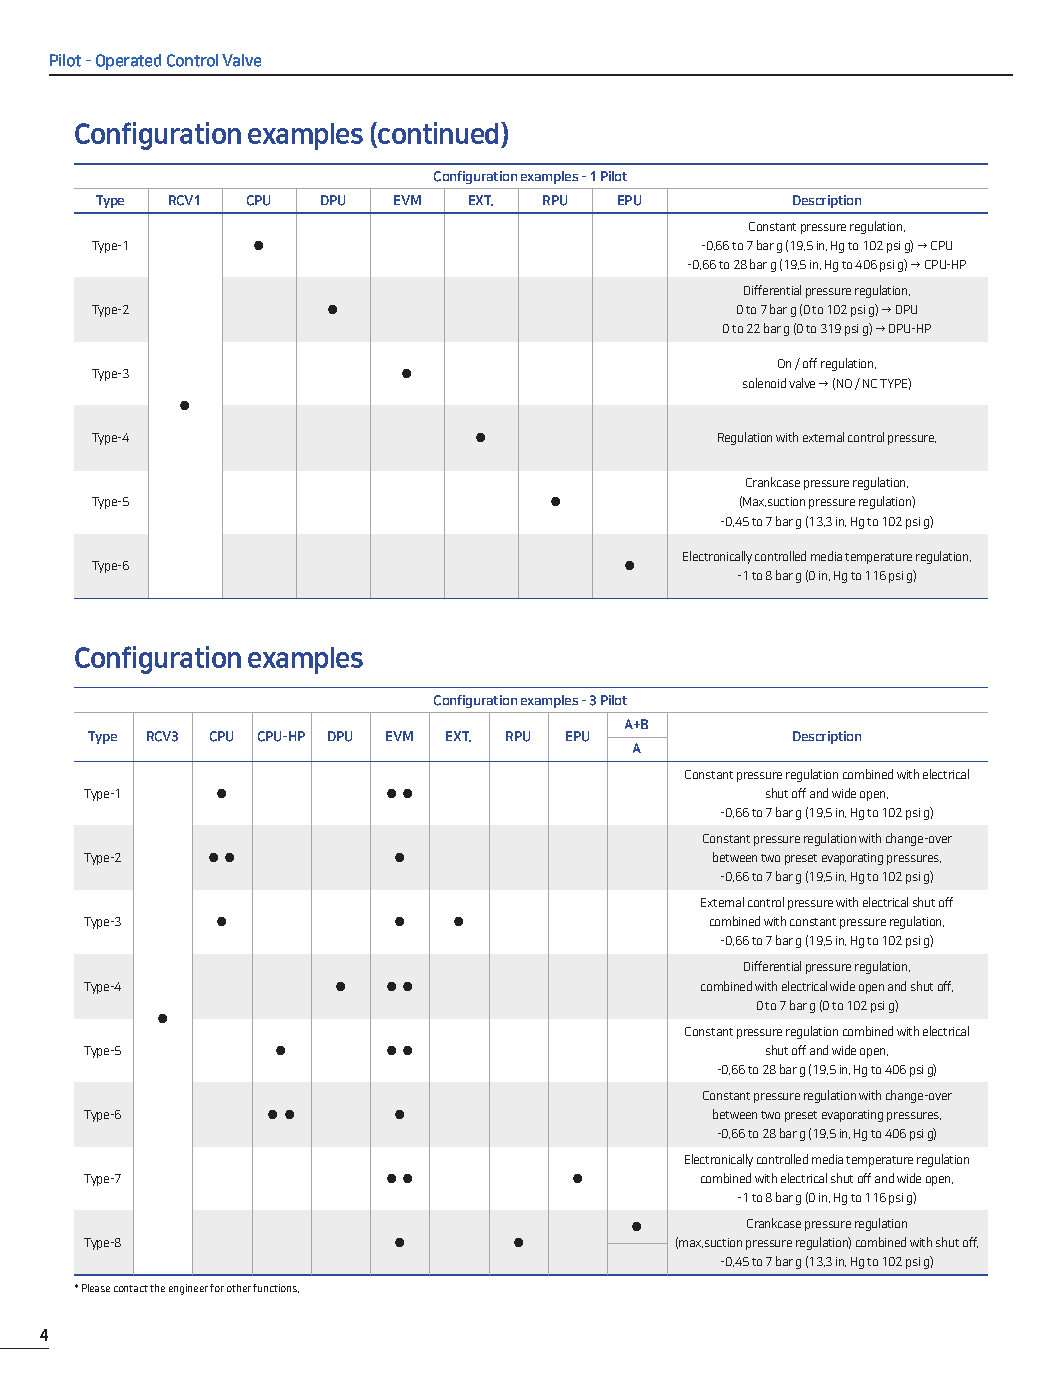  What do you see at coordinates (217, 1288) in the screenshot?
I see `for` at bounding box center [217, 1288].
